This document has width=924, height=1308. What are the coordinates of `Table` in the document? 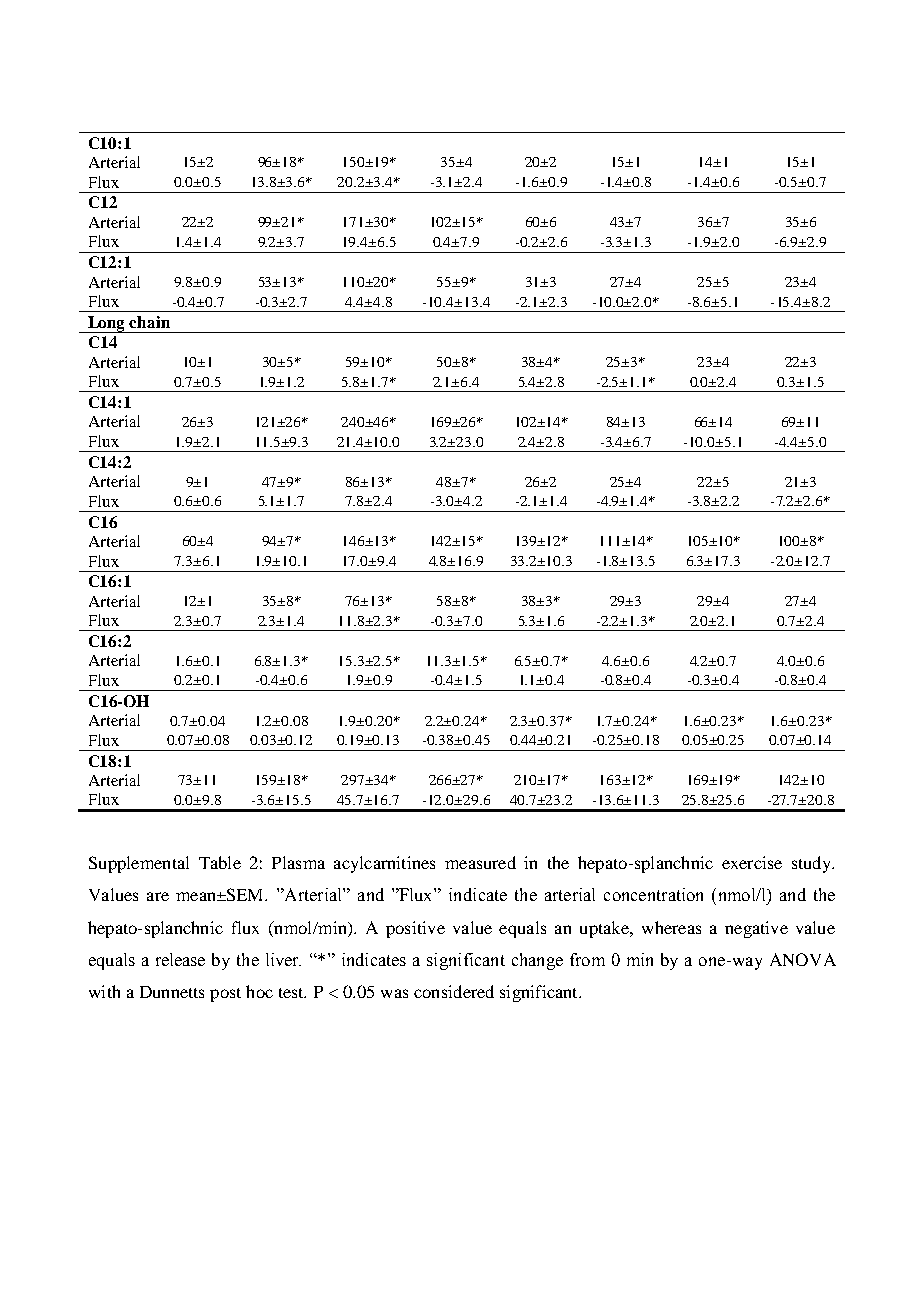 It's located at (220, 862).
